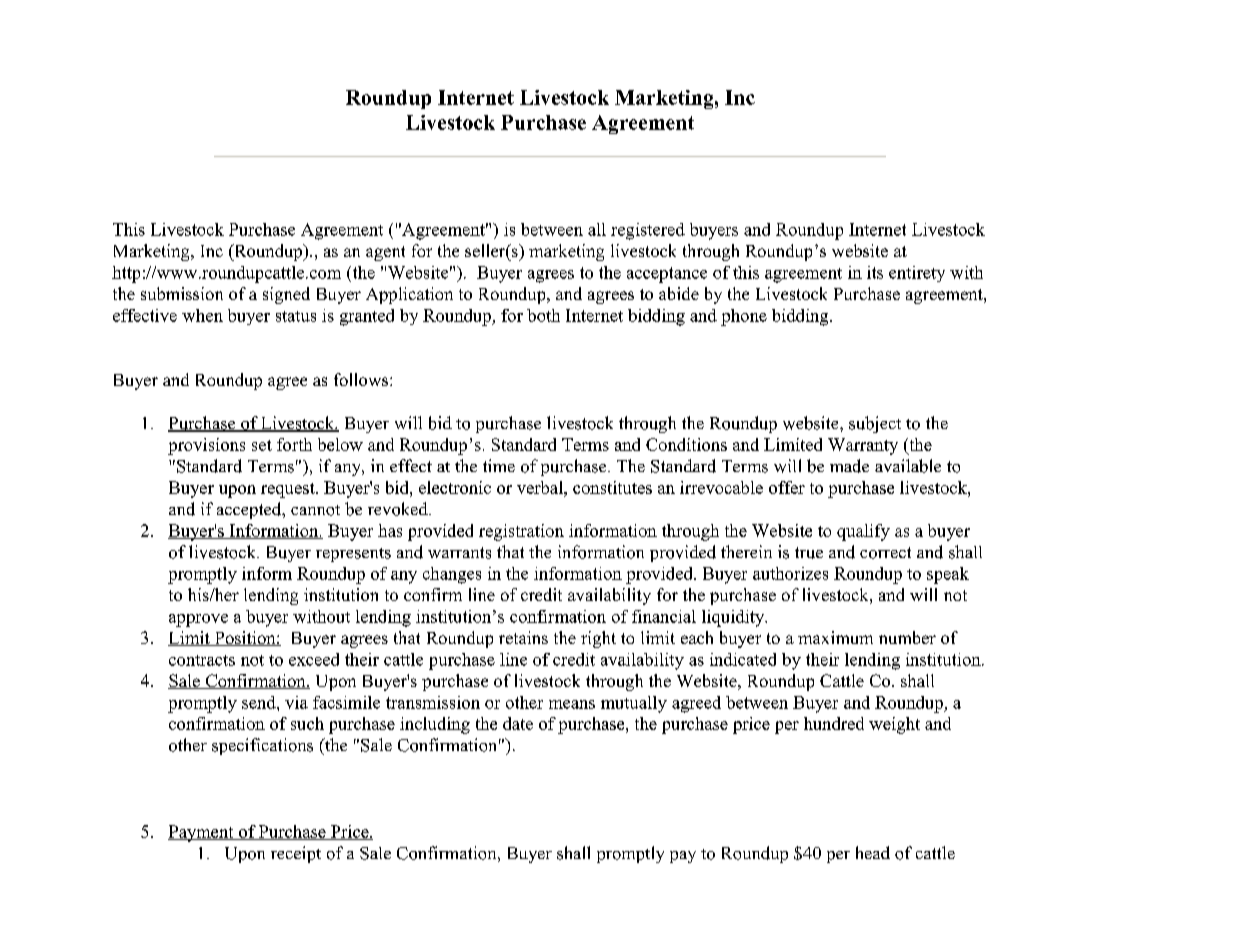  I want to click on qualify, so click(863, 532).
